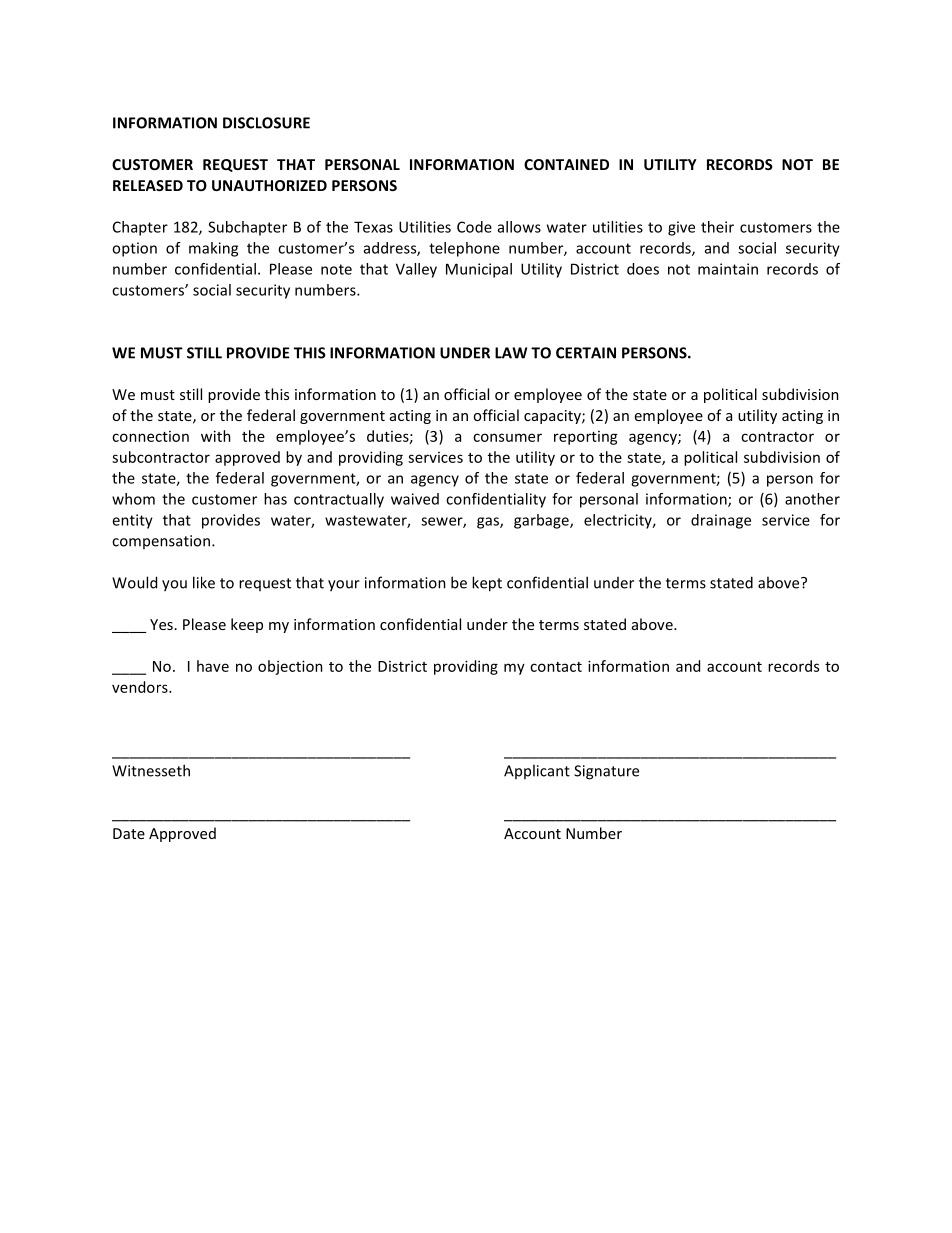 This screenshot has height=1233, width=952. I want to click on Applicant, so click(537, 771).
